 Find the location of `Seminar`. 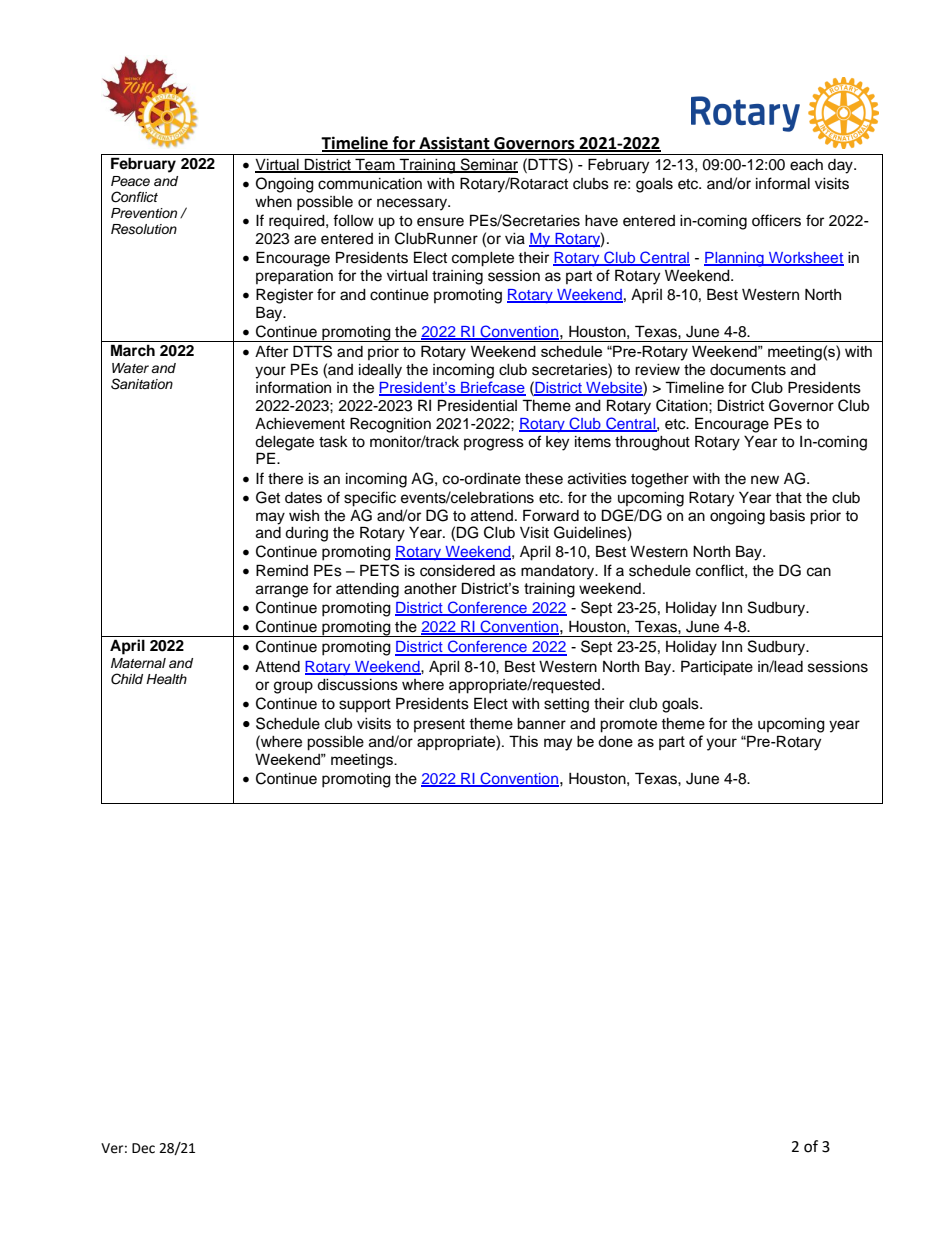

Seminar is located at coordinates (488, 165).
